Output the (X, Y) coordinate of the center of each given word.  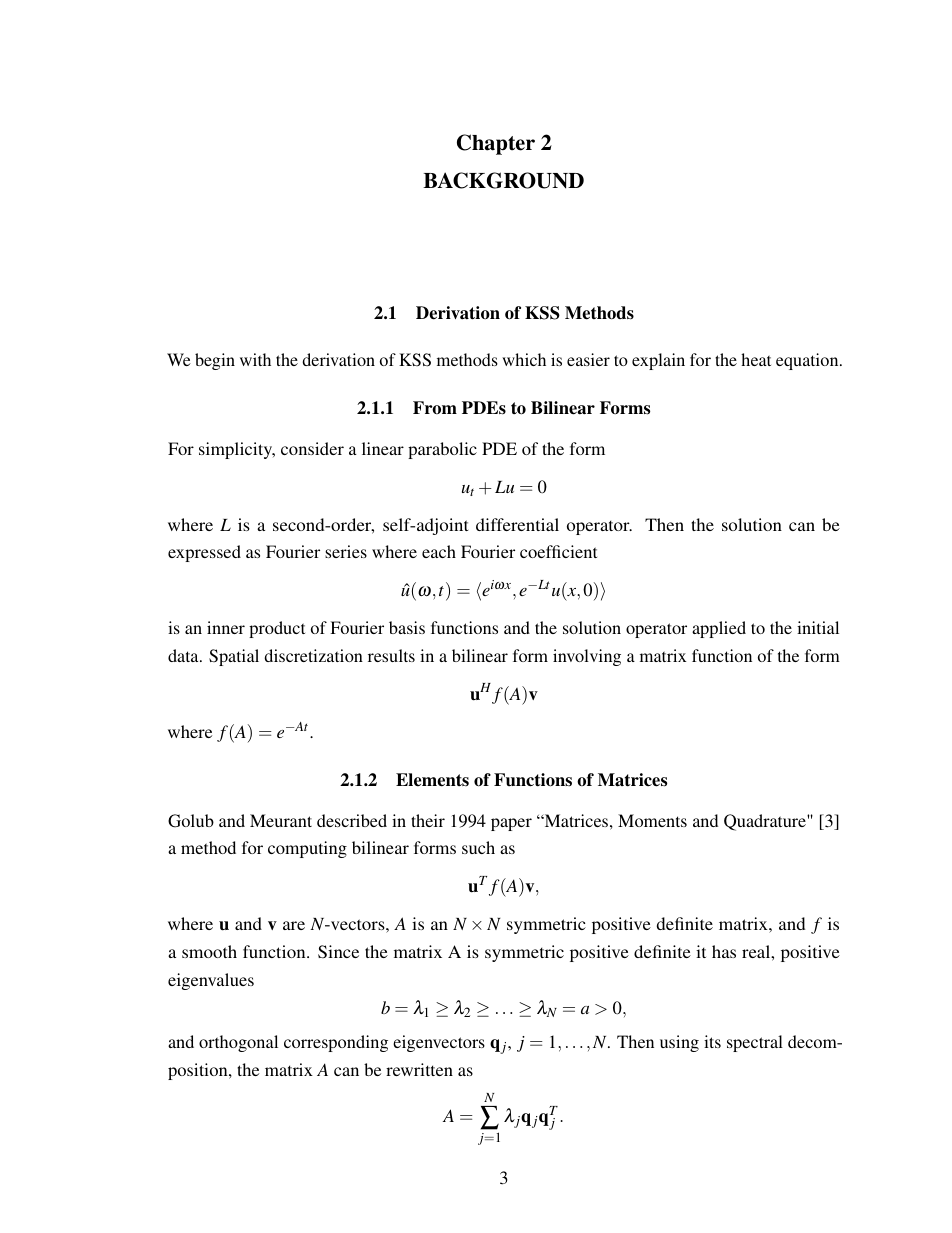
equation (808, 361)
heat (756, 359)
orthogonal (238, 1043)
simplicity (237, 450)
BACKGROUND (503, 180)
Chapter (496, 144)
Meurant (281, 820)
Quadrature (766, 822)
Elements (432, 780)
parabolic (442, 450)
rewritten (419, 1069)
